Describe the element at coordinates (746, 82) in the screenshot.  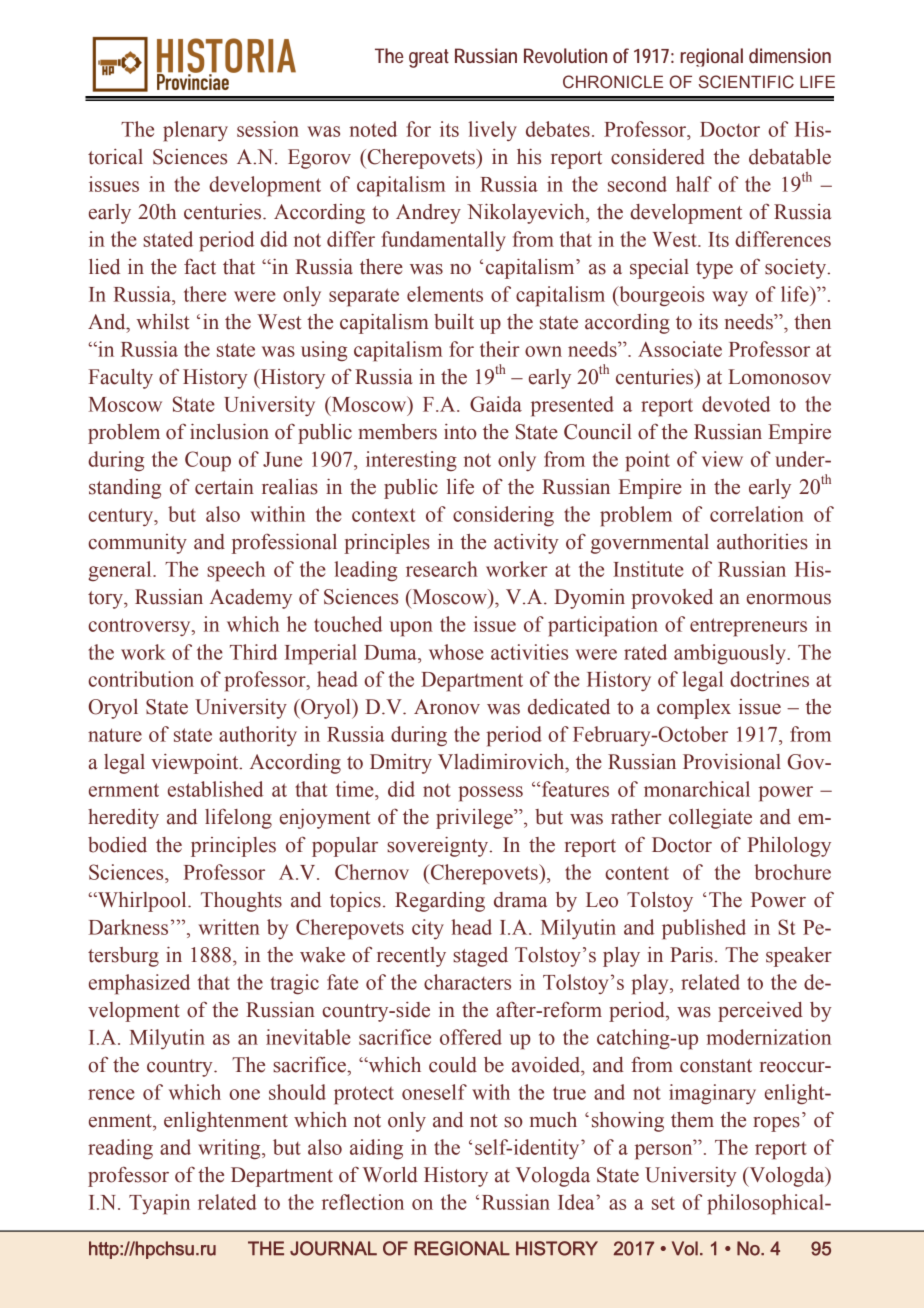
I see `SCIENTIFIC` at that location.
